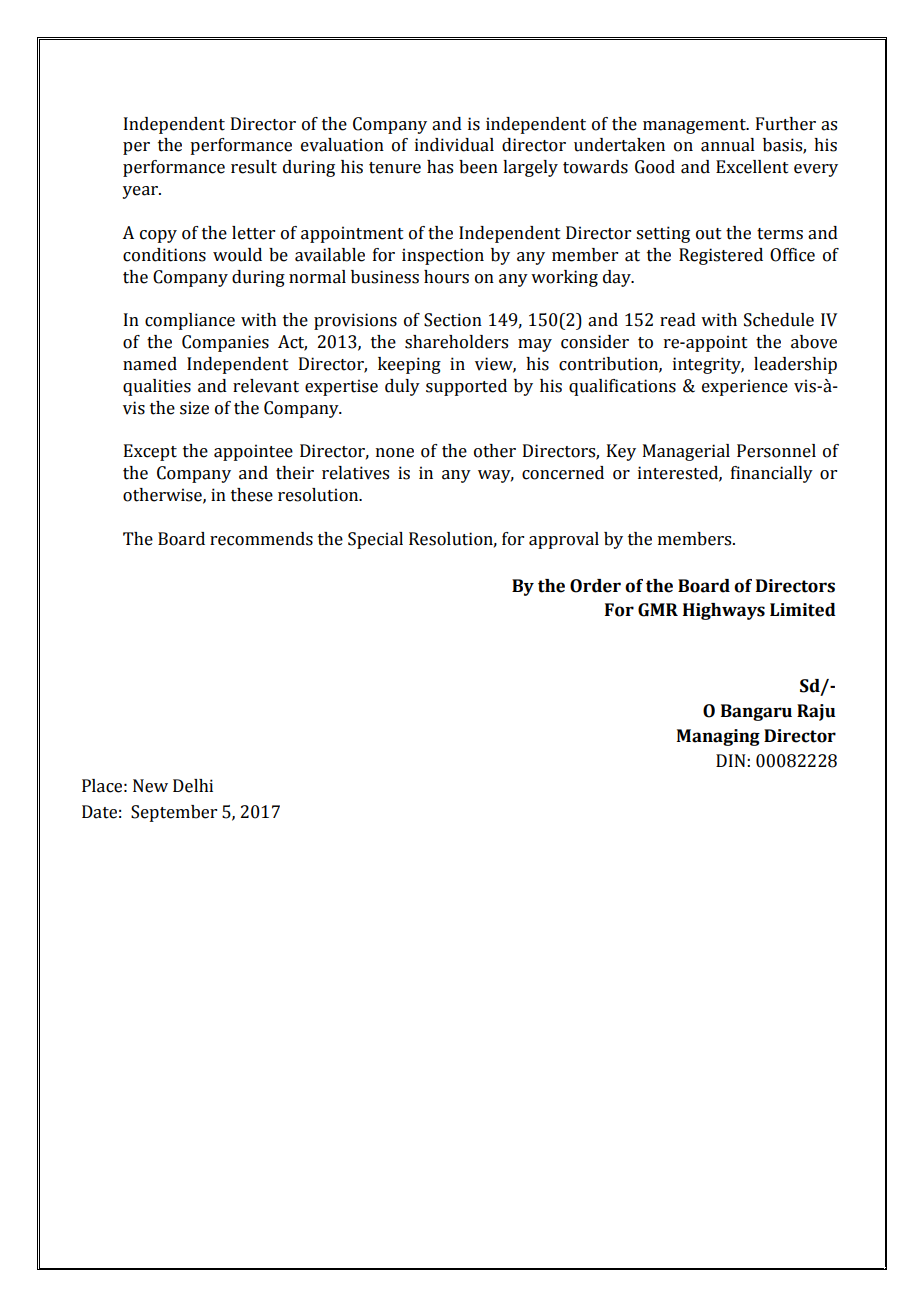 This screenshot has height=1307, width=924. I want to click on individual, so click(454, 145).
